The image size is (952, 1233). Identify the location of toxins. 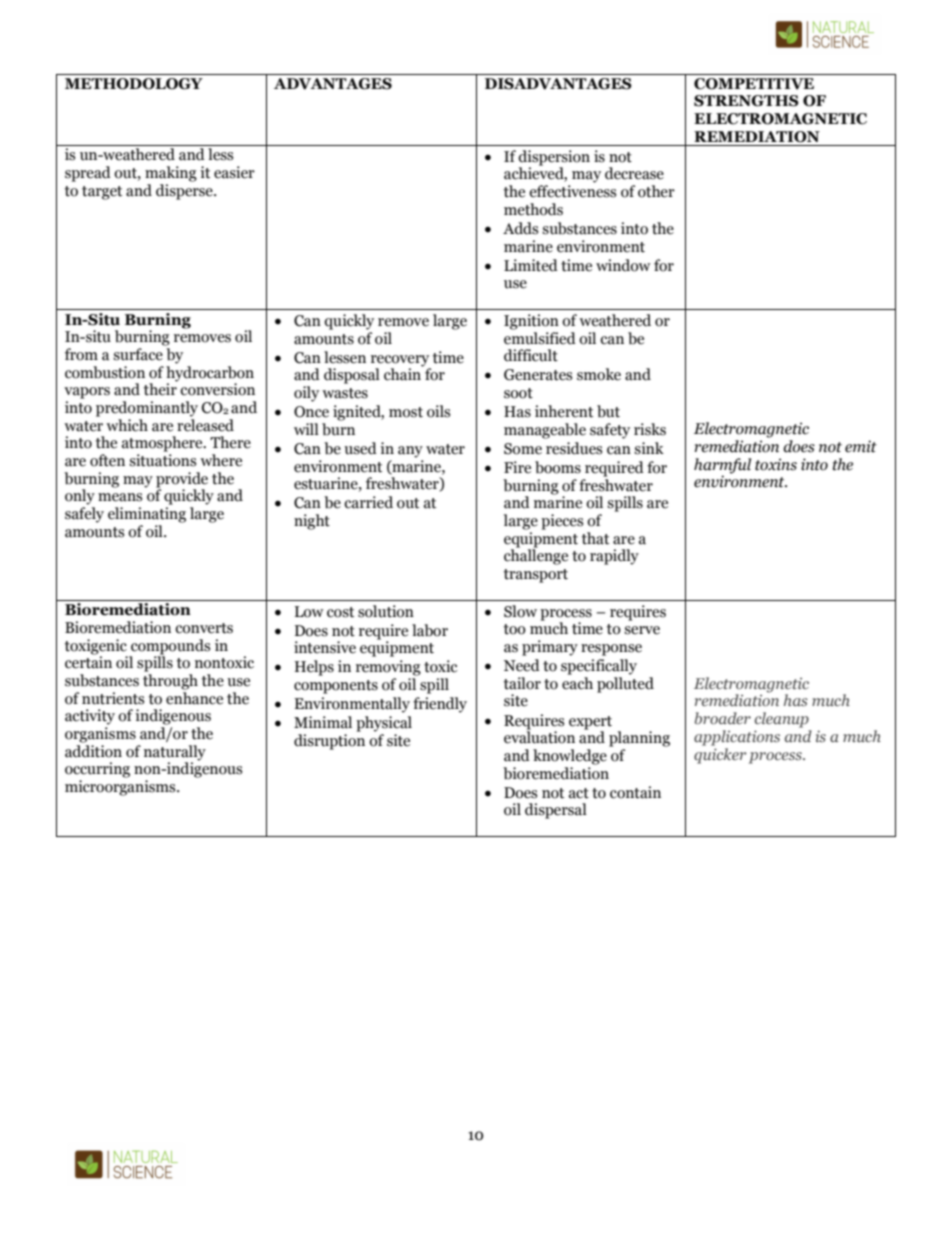
(776, 464).
